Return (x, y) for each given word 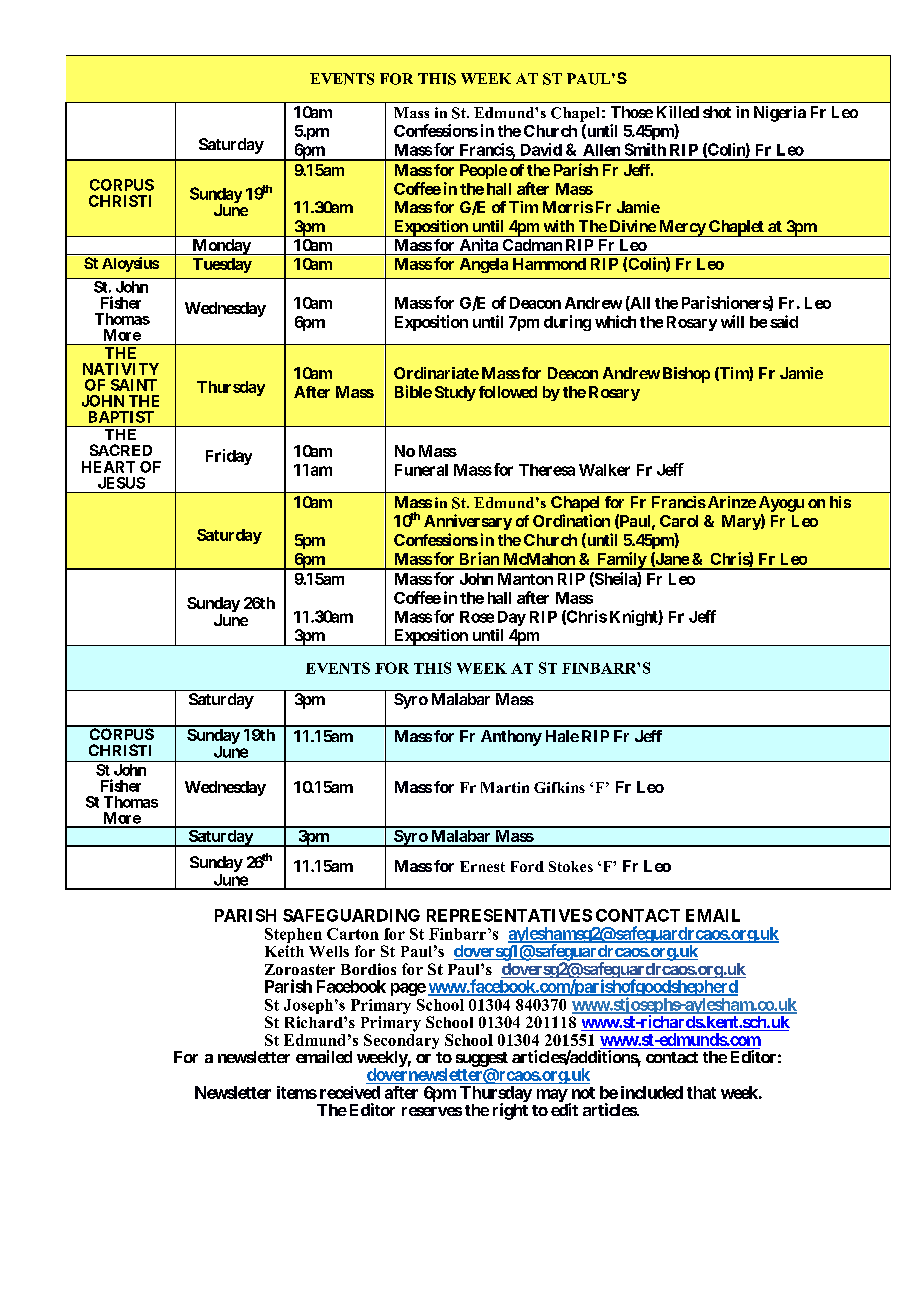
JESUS (121, 483)
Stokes (571, 866)
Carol (679, 521)
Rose (477, 617)
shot (717, 112)
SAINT (134, 385)
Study (455, 393)
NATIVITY (121, 369)
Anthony (511, 738)
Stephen (293, 937)
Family (621, 561)
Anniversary (468, 522)
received (350, 1092)
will (732, 321)
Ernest (482, 866)
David (541, 149)
